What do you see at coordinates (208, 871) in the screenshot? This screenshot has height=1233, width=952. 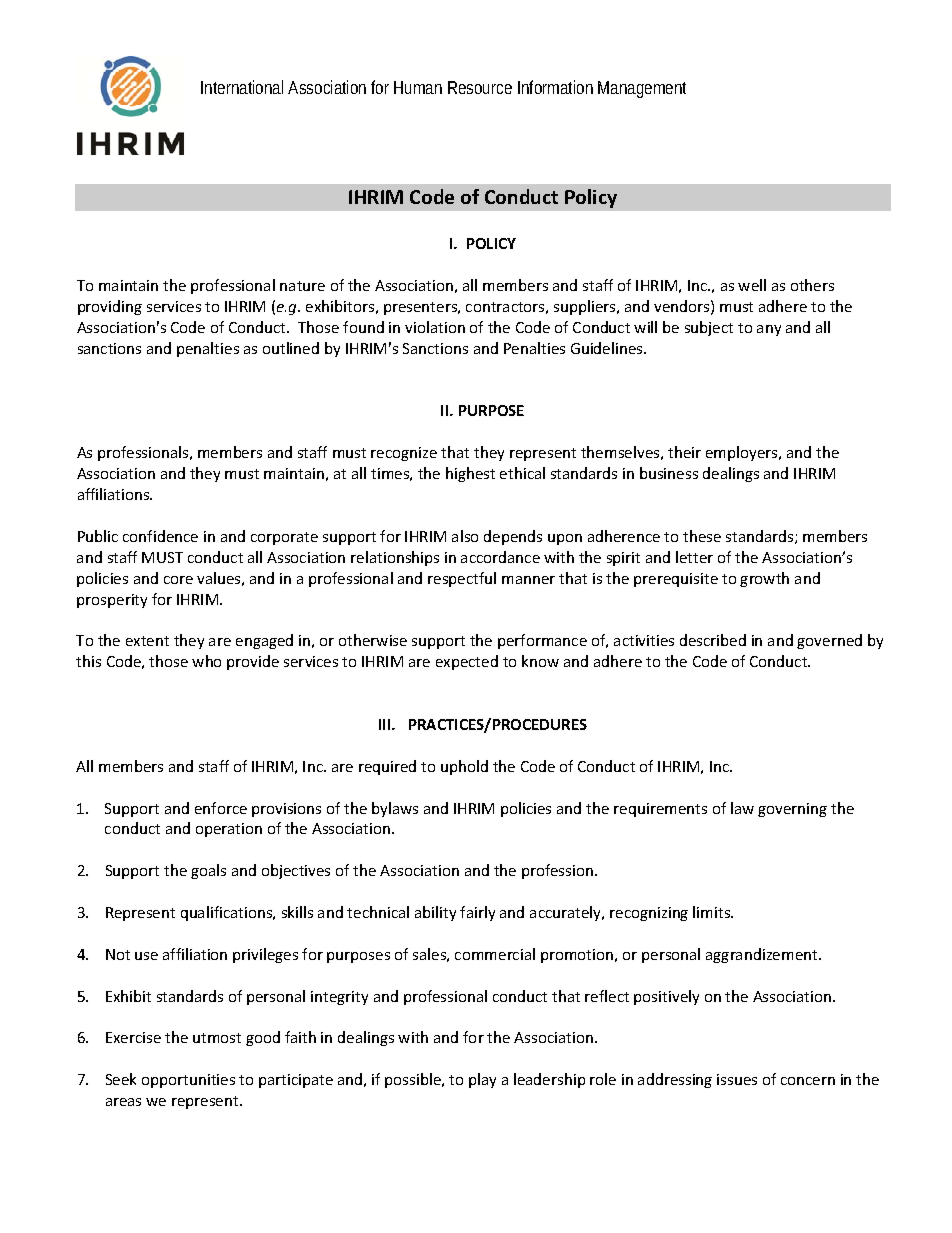 I see `goals` at bounding box center [208, 871].
